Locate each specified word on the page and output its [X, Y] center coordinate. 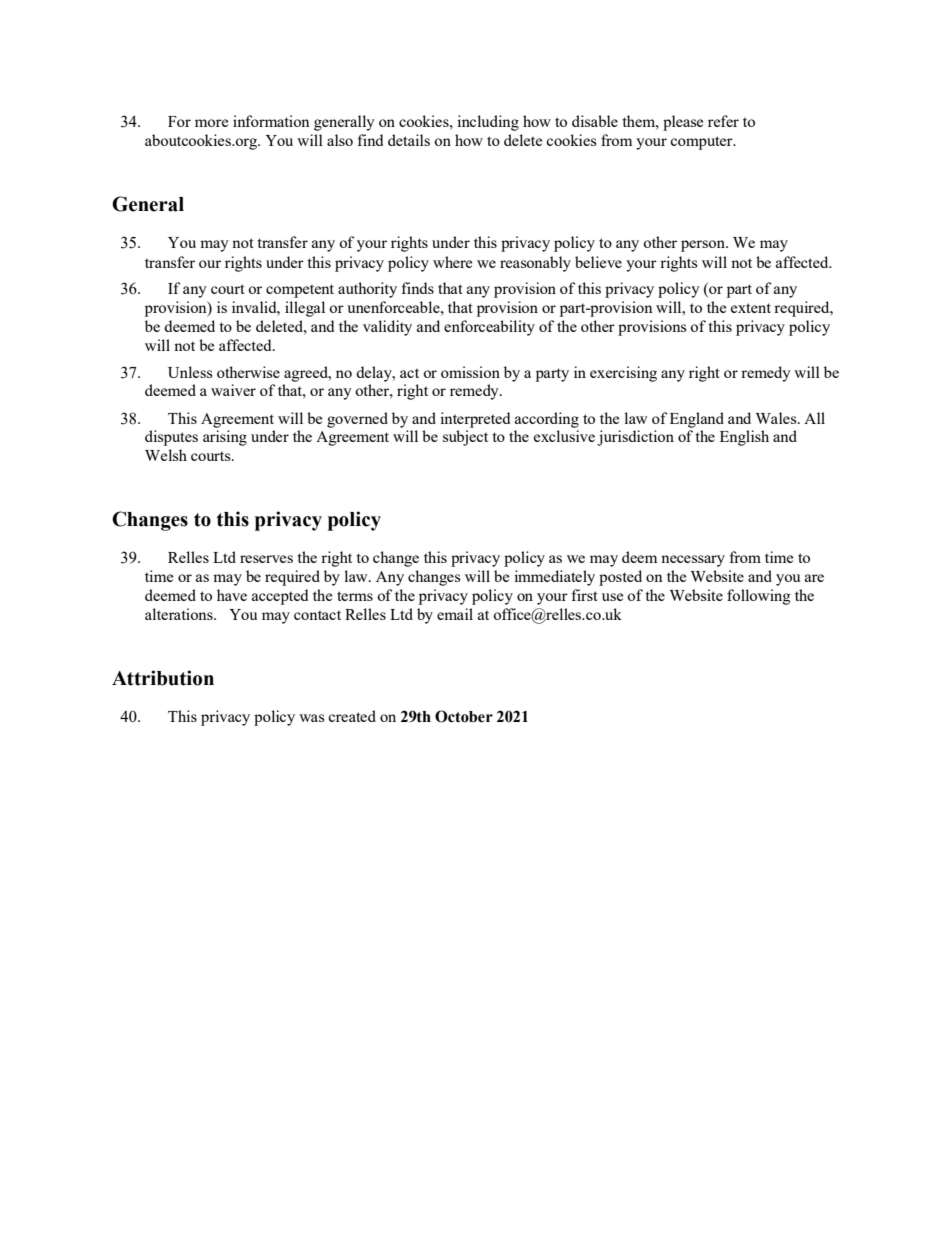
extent [751, 308]
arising [225, 438]
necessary [693, 561]
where [452, 262]
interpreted [475, 420]
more [211, 123]
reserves [266, 559]
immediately [554, 578]
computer [702, 143]
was [312, 718]
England [697, 420]
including [488, 123]
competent [300, 291]
